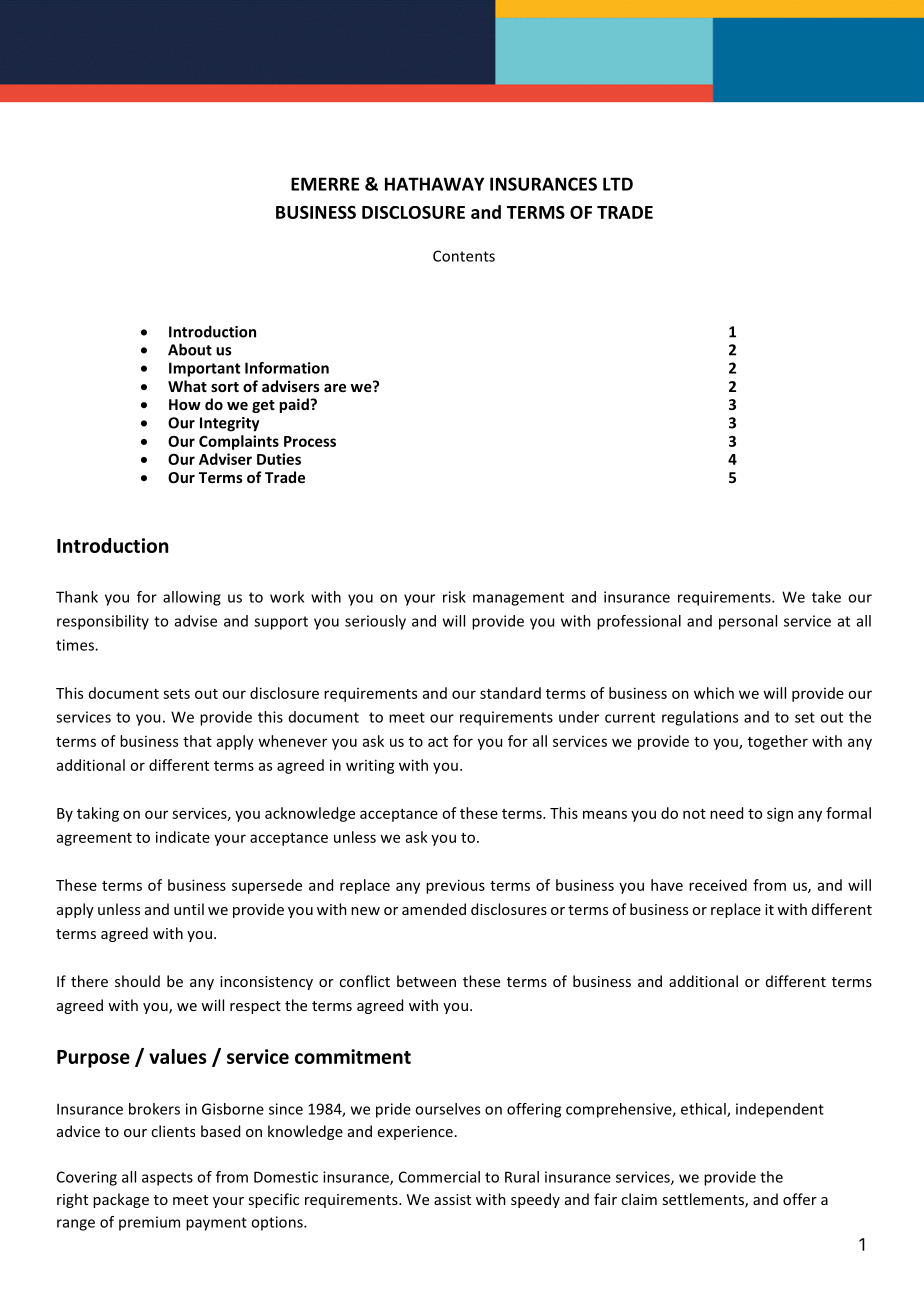  I want to click on About, so click(190, 349).
